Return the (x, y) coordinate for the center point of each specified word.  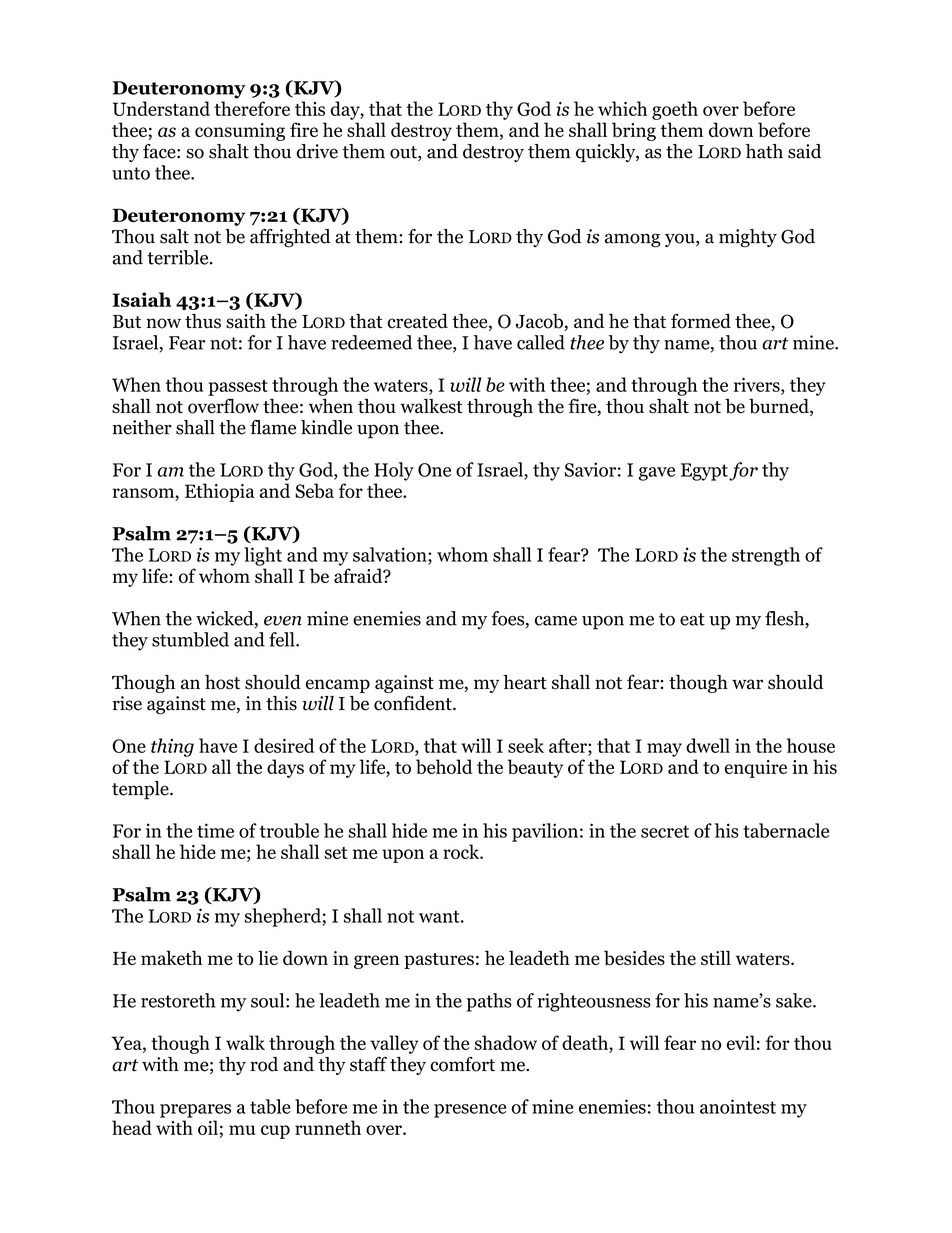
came (556, 621)
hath (764, 151)
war (747, 684)
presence (470, 1111)
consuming (240, 132)
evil (741, 1042)
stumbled (190, 639)
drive (317, 151)
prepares (195, 1111)
